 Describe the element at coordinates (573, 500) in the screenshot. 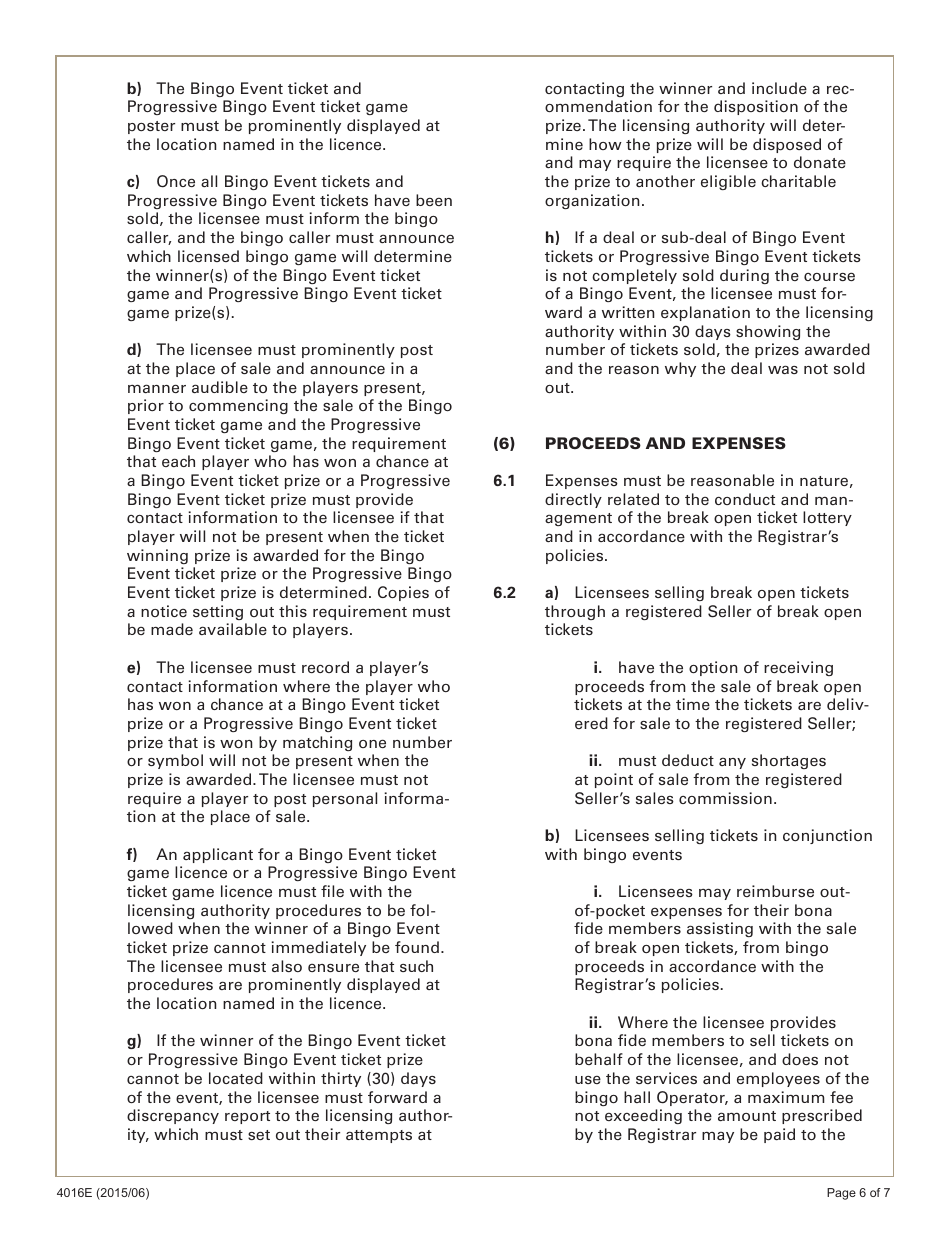

I see `directly` at that location.
